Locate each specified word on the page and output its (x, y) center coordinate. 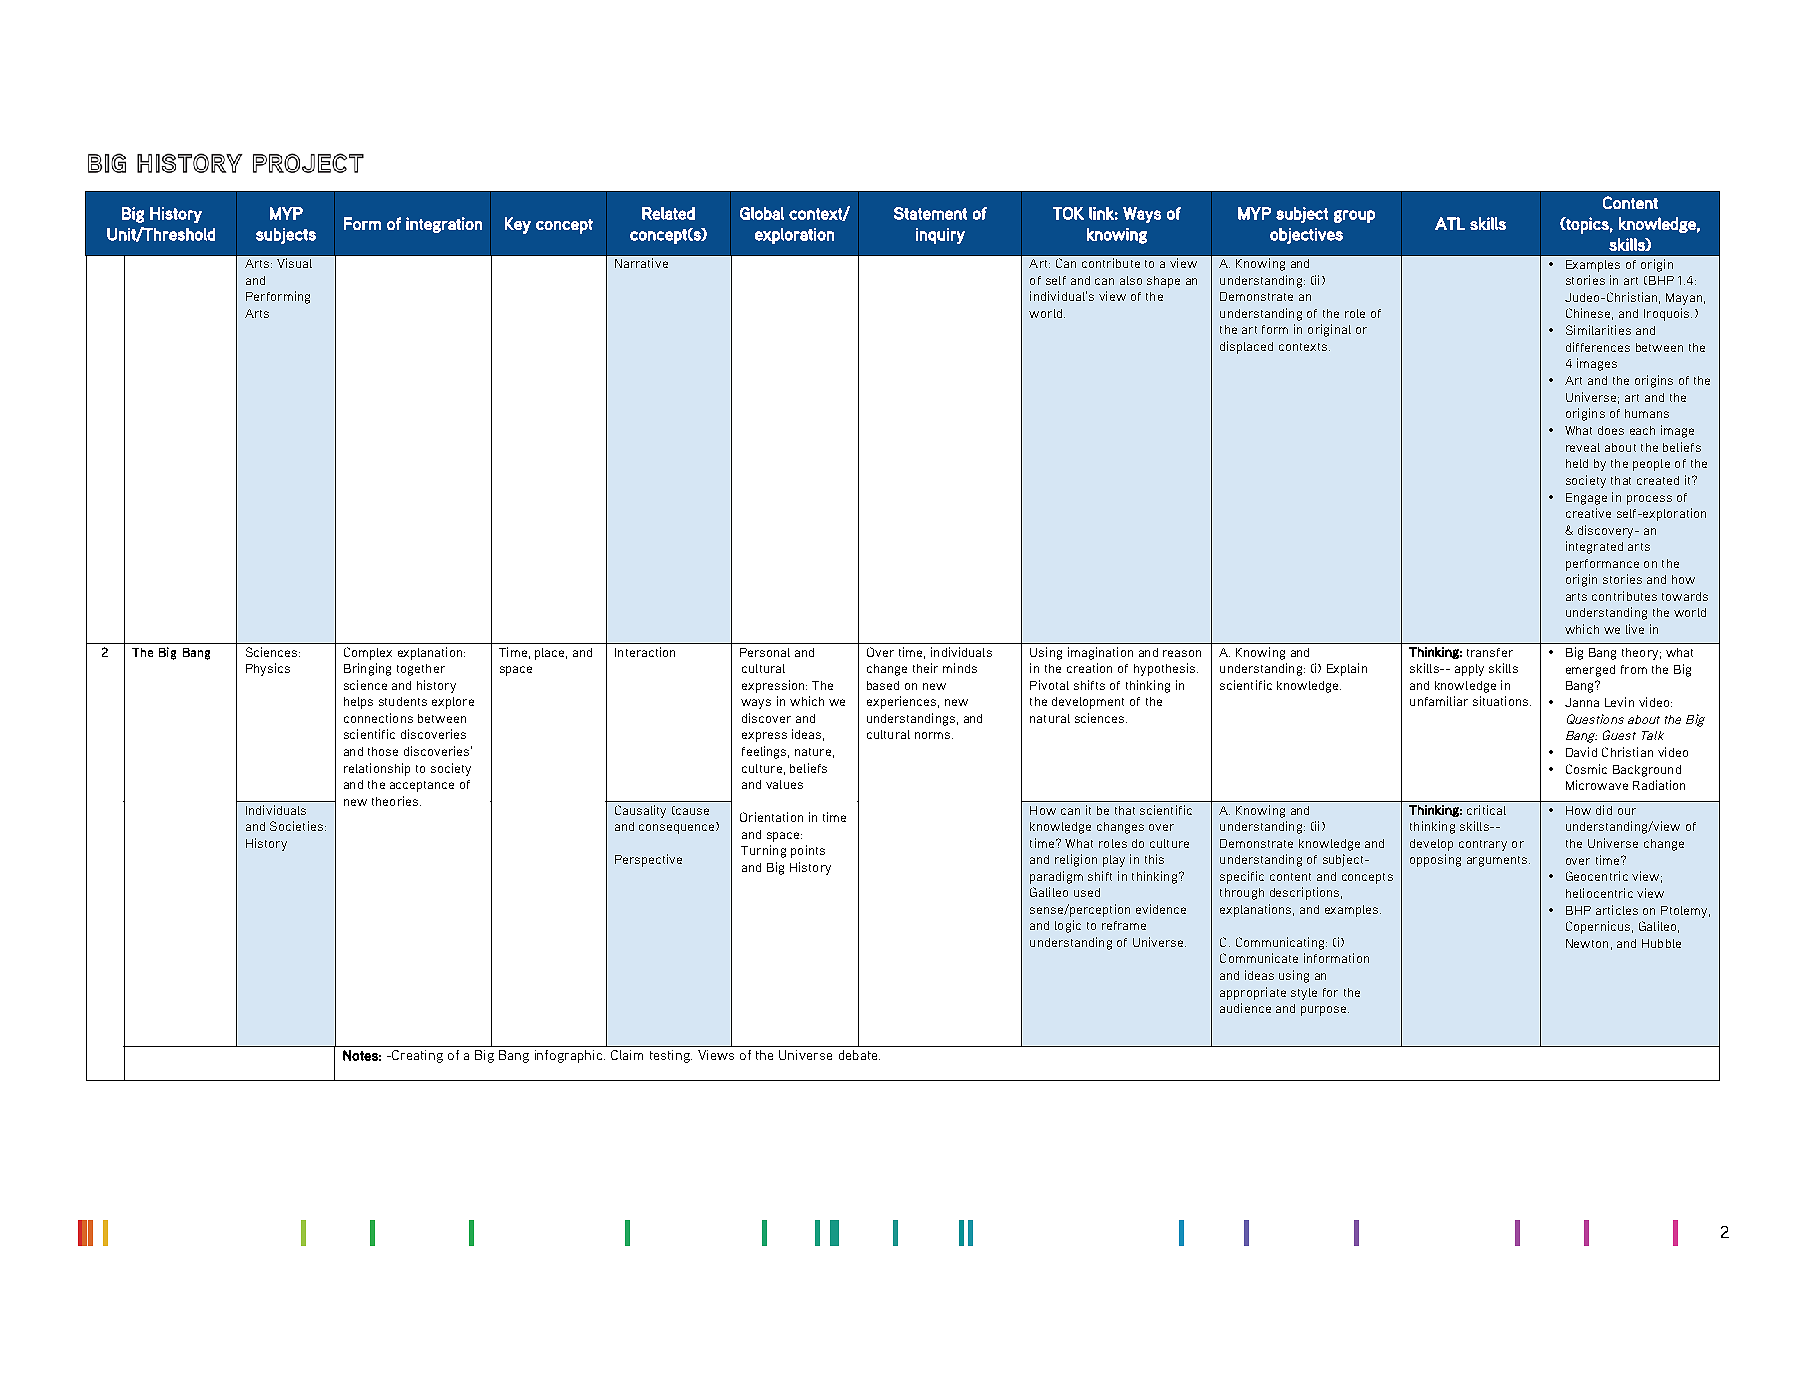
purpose (1325, 1011)
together (421, 670)
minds (960, 668)
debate (859, 1055)
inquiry (940, 236)
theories (396, 801)
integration (444, 225)
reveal (1583, 447)
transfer (1490, 652)
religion (1076, 860)
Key (518, 225)
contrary (1483, 845)
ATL (1450, 223)
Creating (416, 1056)
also (1131, 280)
